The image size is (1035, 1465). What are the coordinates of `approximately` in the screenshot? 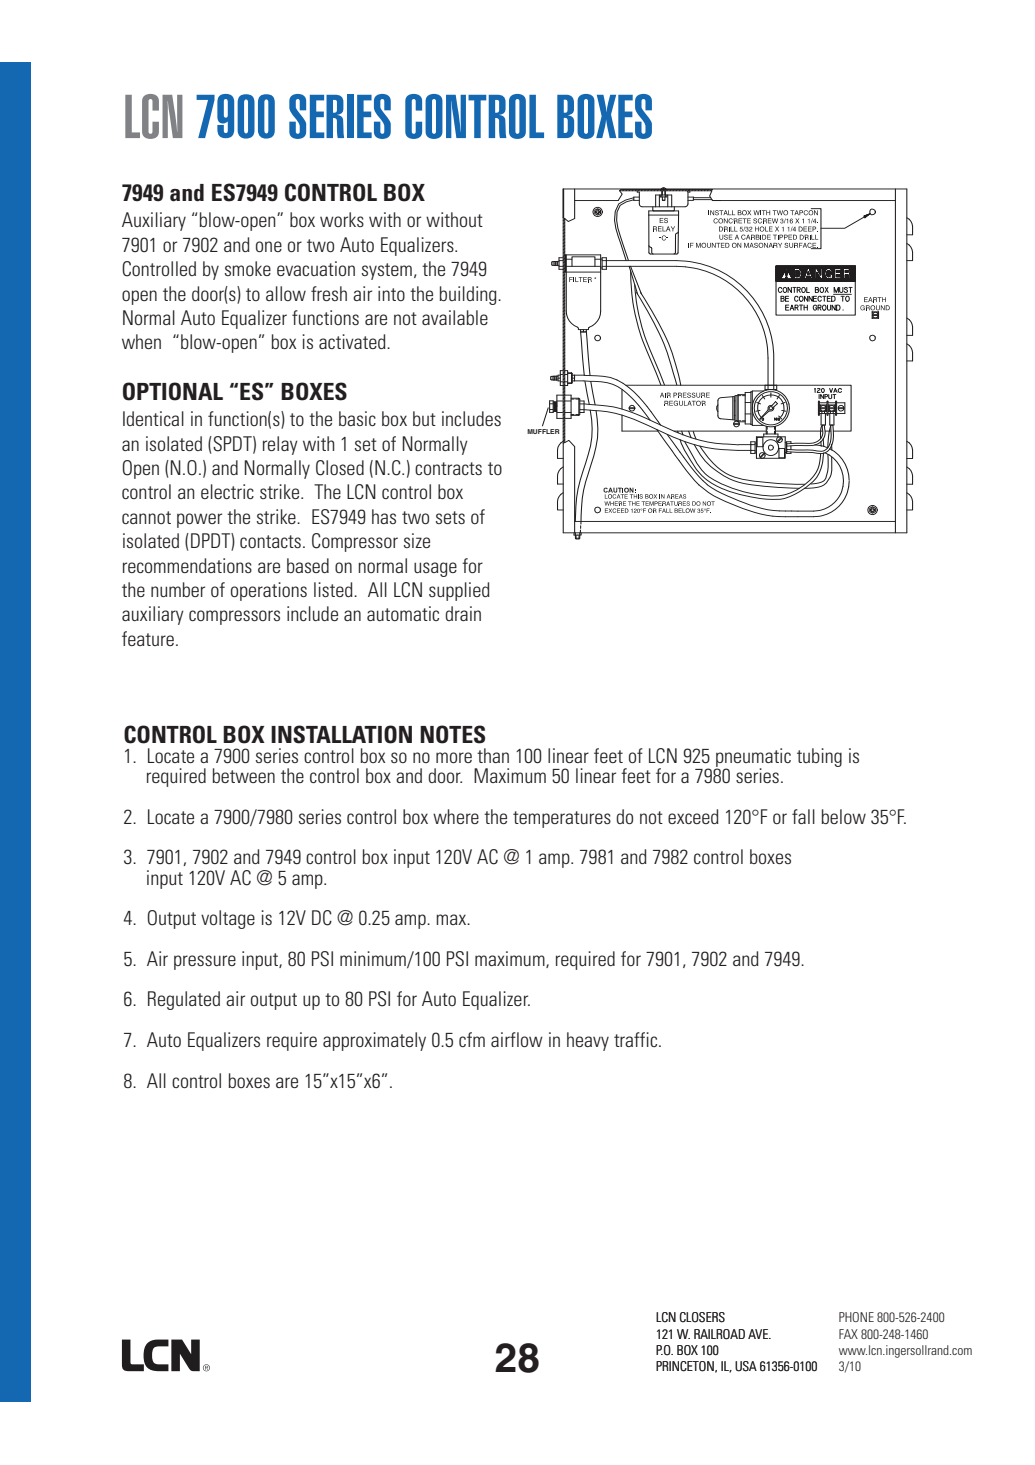 It's located at (374, 1041).
